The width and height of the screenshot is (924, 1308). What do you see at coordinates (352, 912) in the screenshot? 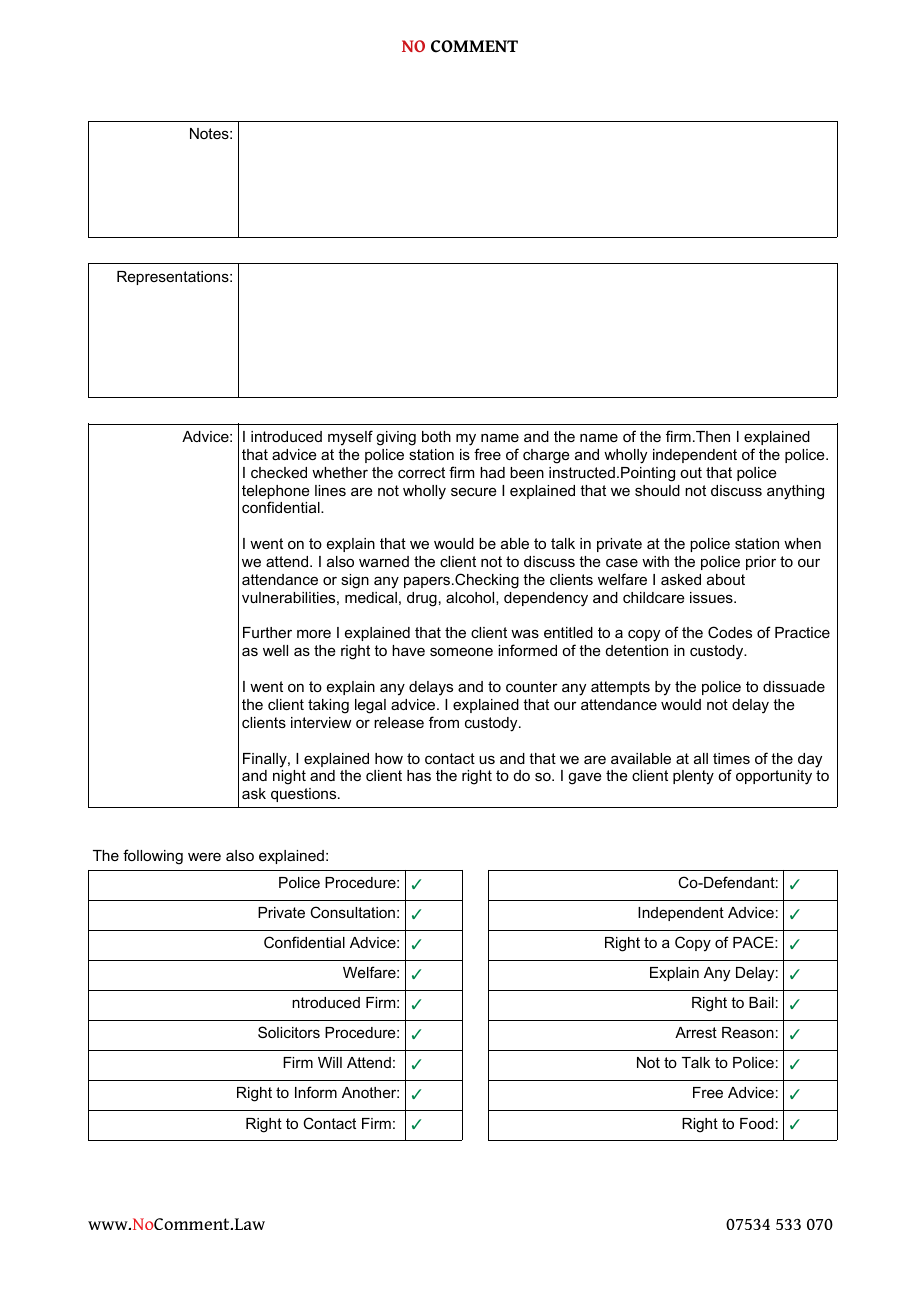
I see `Consultation` at bounding box center [352, 912].
